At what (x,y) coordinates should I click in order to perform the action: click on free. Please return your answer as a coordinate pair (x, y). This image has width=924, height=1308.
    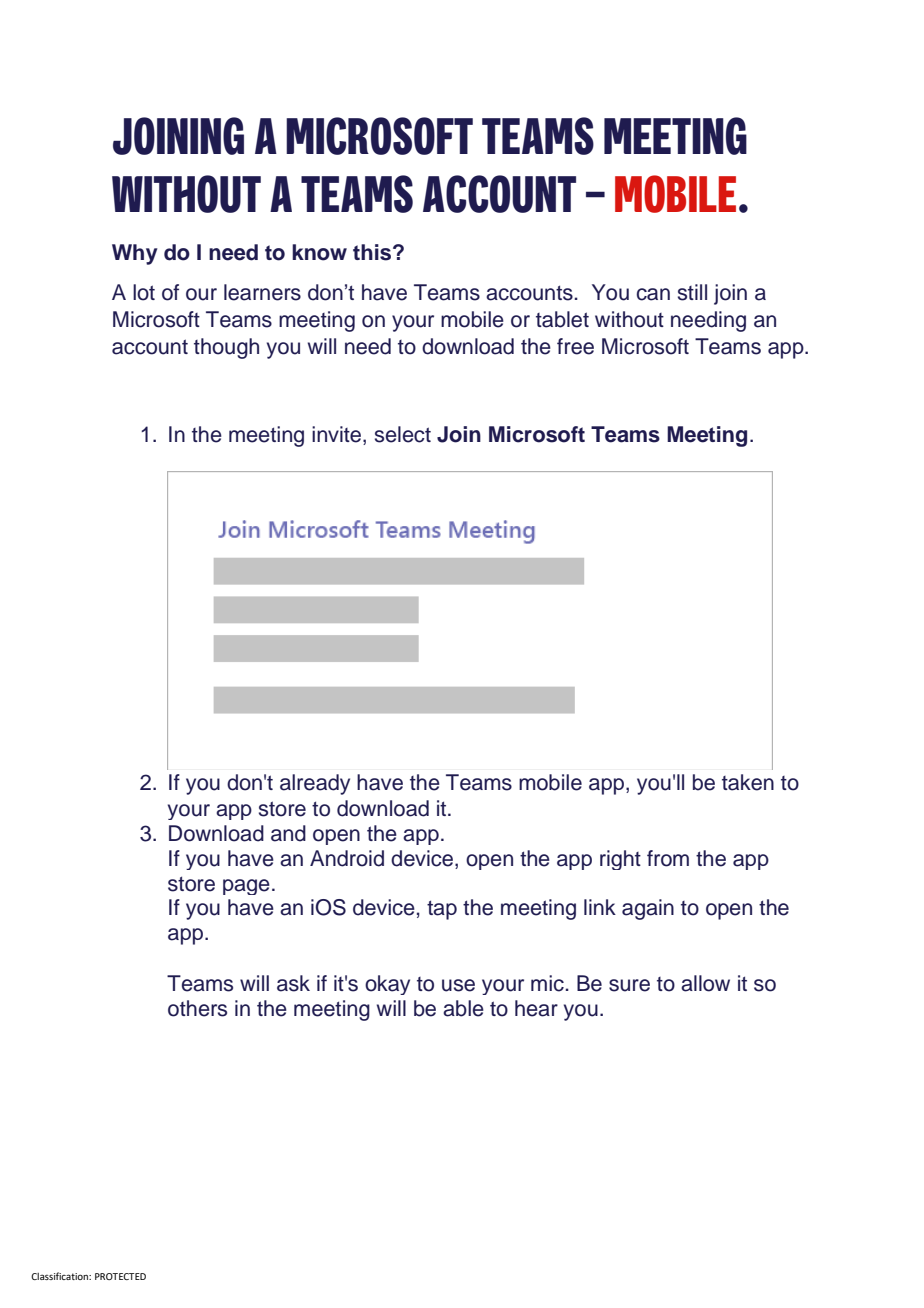
    Looking at the image, I should click on (575, 346).
